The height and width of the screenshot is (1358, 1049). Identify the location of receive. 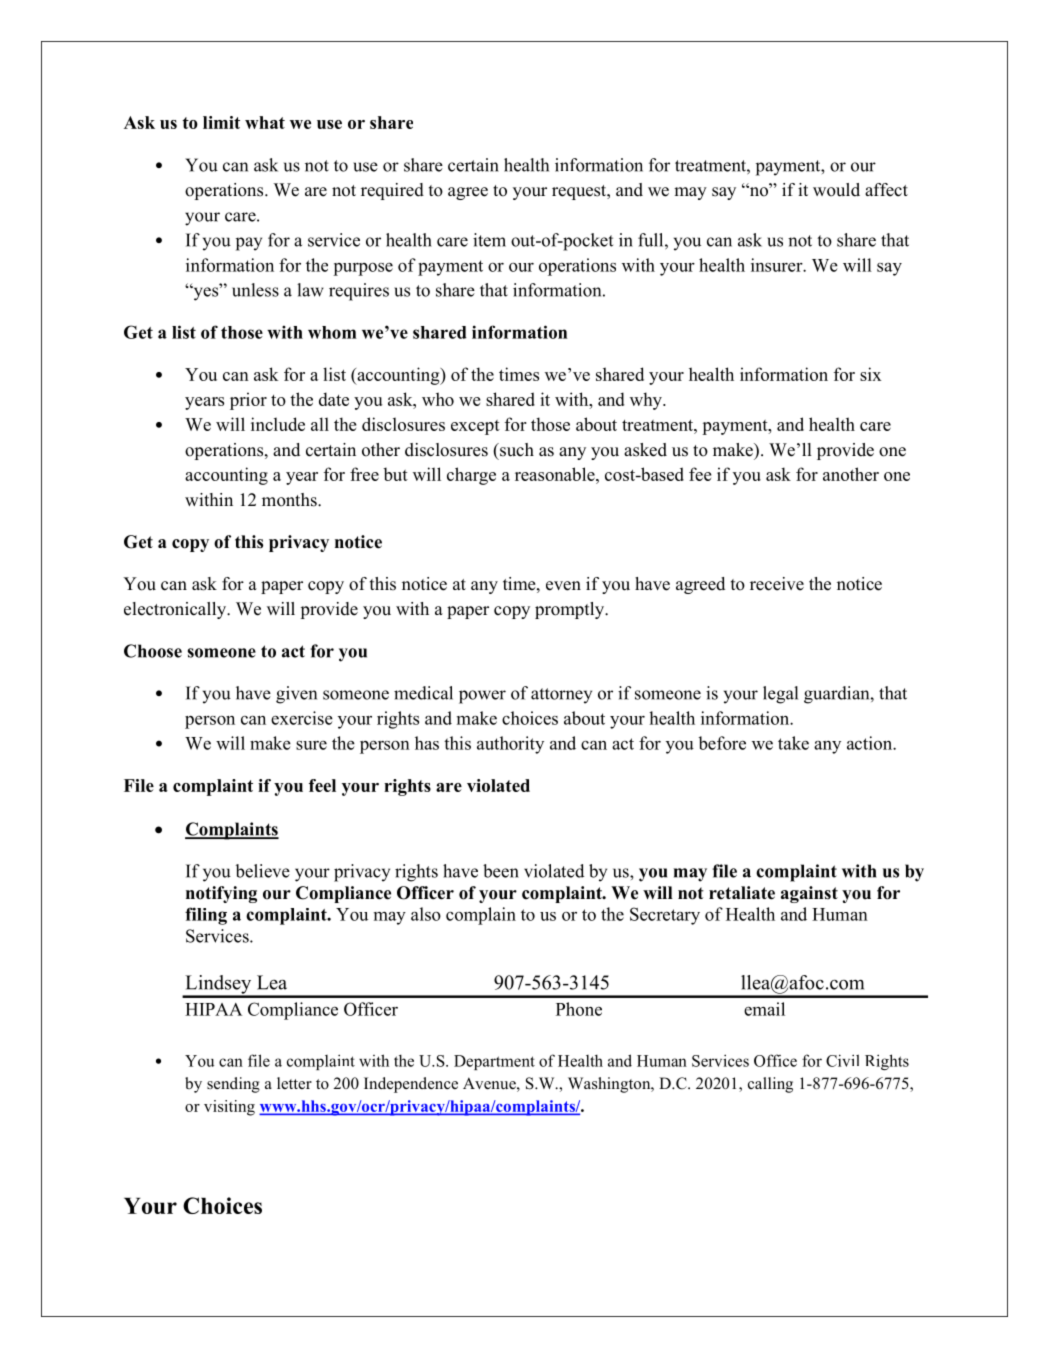
(777, 584).
